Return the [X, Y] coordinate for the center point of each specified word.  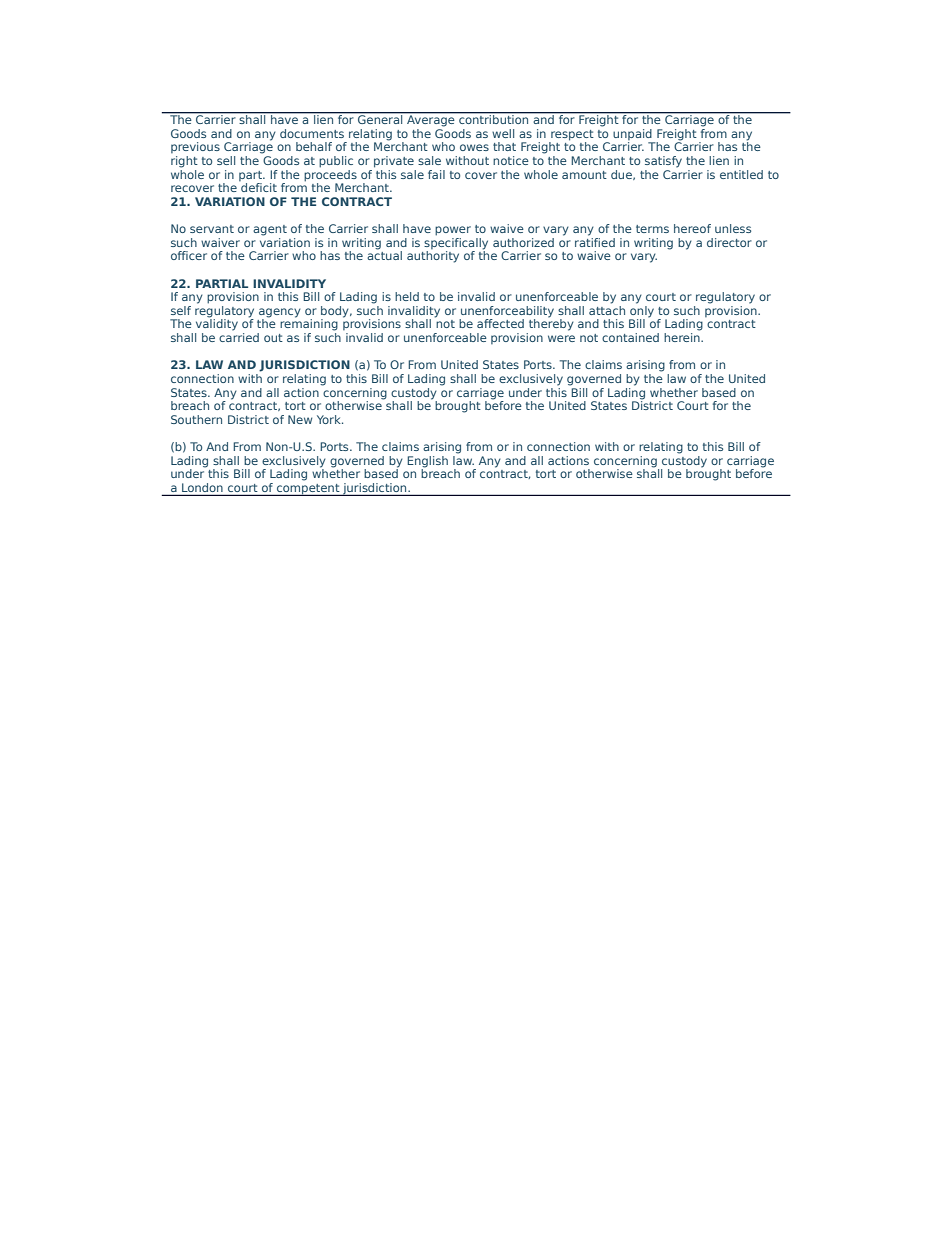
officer [189, 255]
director [729, 242]
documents [312, 133]
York [330, 419]
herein [683, 337]
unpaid [633, 136]
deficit [259, 187]
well [503, 133]
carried [239, 337]
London [202, 489]
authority [433, 257]
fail [436, 174]
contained [630, 337]
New [300, 419]
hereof [692, 228]
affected [500, 323]
